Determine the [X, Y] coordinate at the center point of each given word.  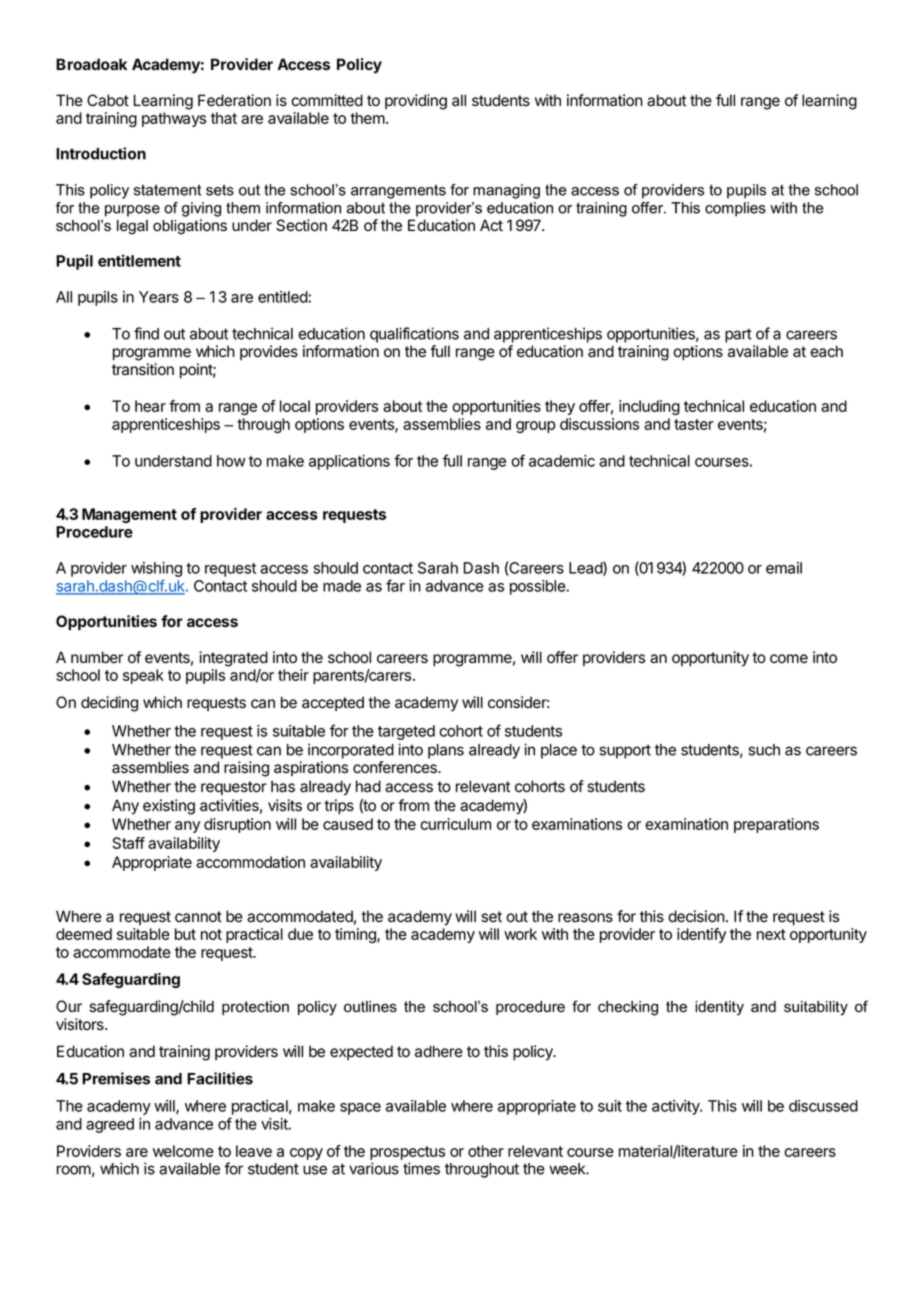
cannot [198, 917]
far [395, 585]
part [738, 335]
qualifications [414, 335]
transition [143, 369]
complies [735, 209]
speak [143, 676]
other [486, 1151]
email [784, 568]
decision [696, 916]
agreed [110, 1125]
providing [416, 102]
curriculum [455, 824]
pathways [174, 119]
